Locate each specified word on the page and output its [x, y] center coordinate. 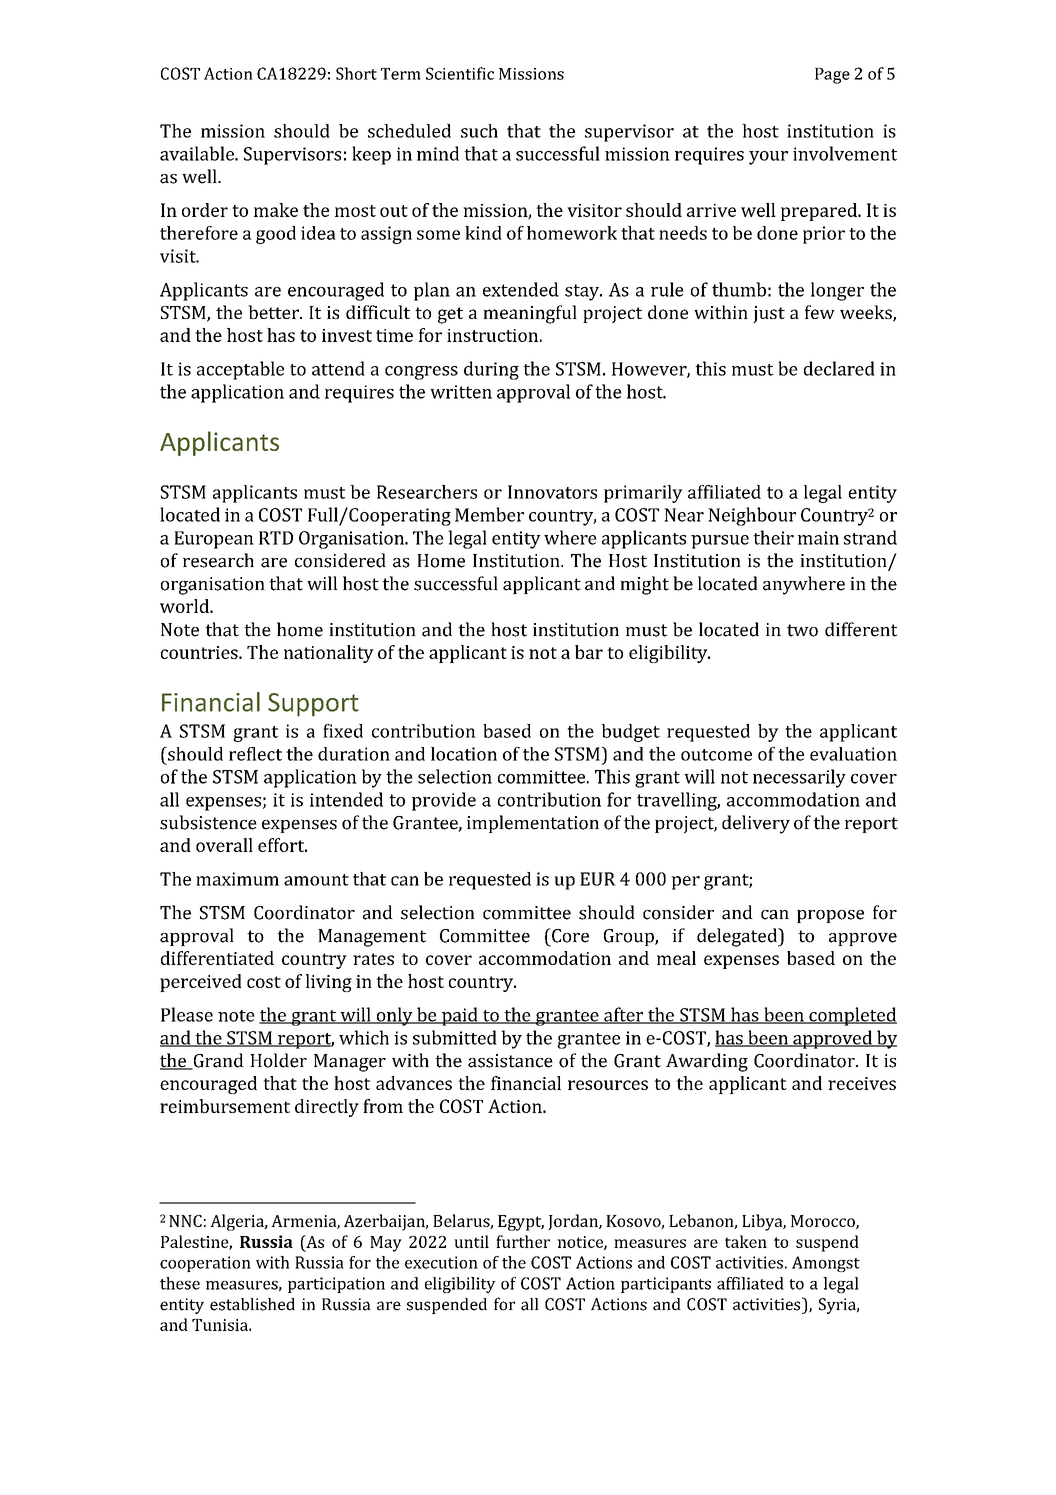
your [768, 158]
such [479, 131]
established [252, 1304]
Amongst [826, 1264]
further [523, 1241]
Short [356, 73]
